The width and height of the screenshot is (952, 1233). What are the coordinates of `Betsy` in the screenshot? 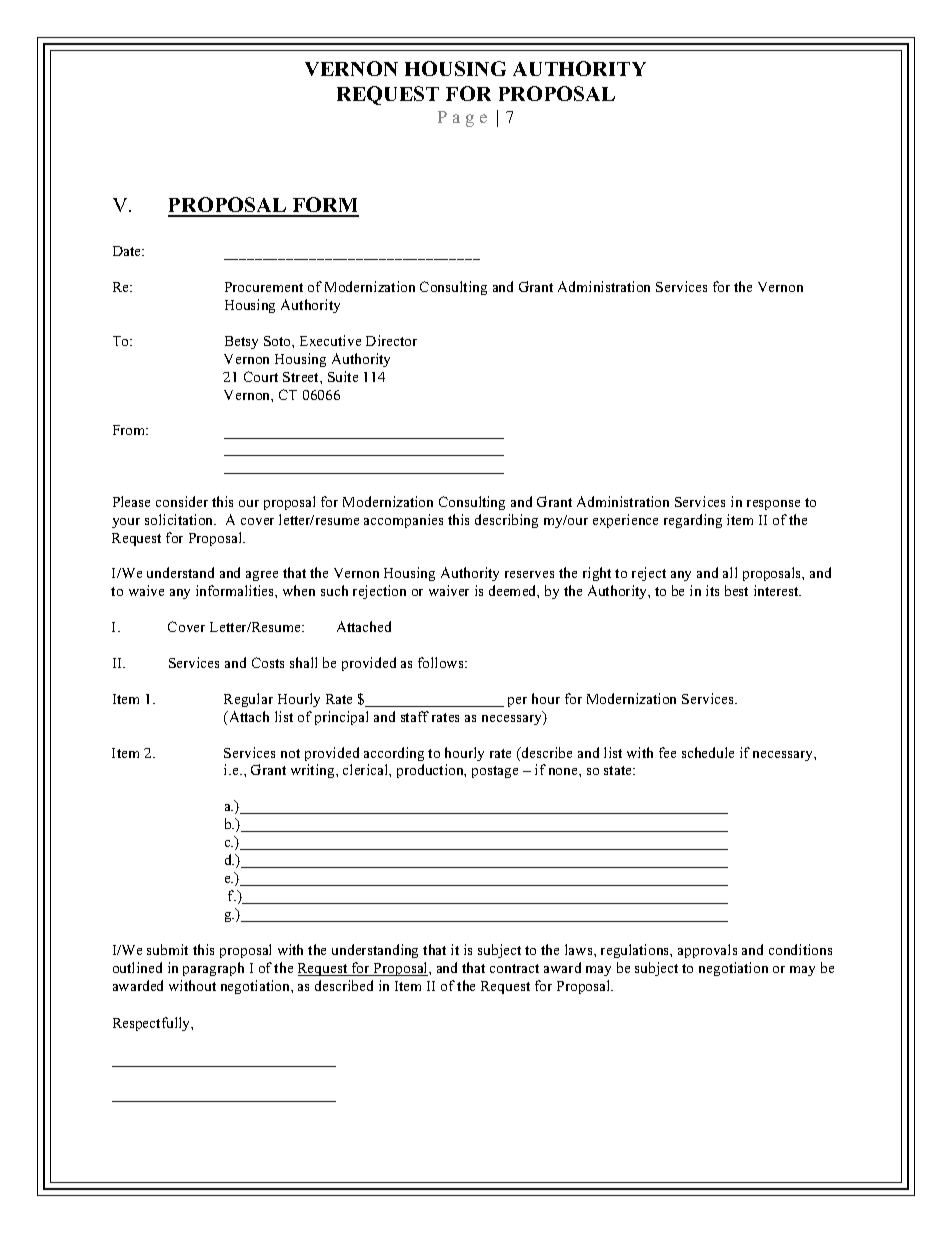 It's located at (241, 342).
